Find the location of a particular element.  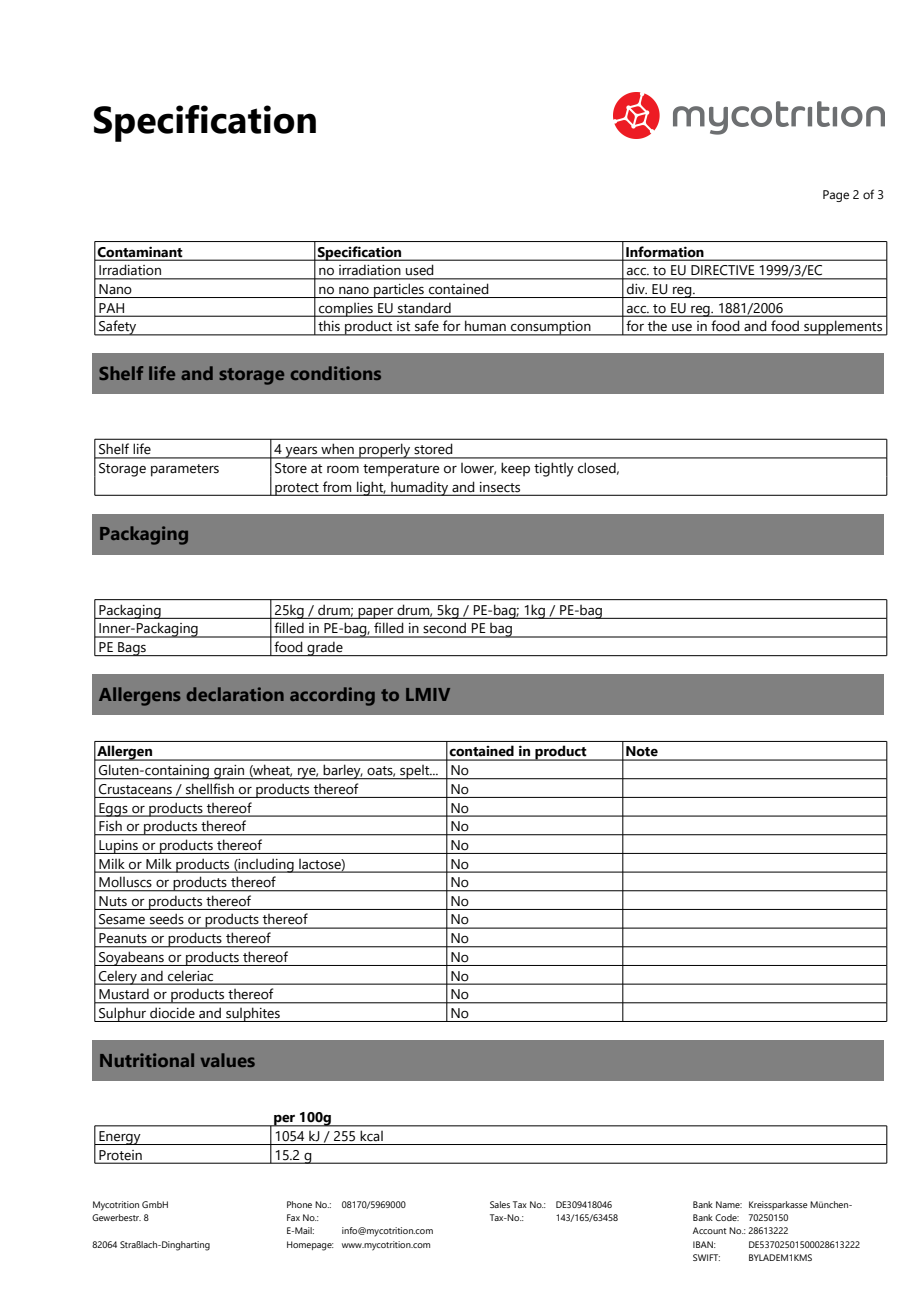

Fax is located at coordinates (293, 1217).
